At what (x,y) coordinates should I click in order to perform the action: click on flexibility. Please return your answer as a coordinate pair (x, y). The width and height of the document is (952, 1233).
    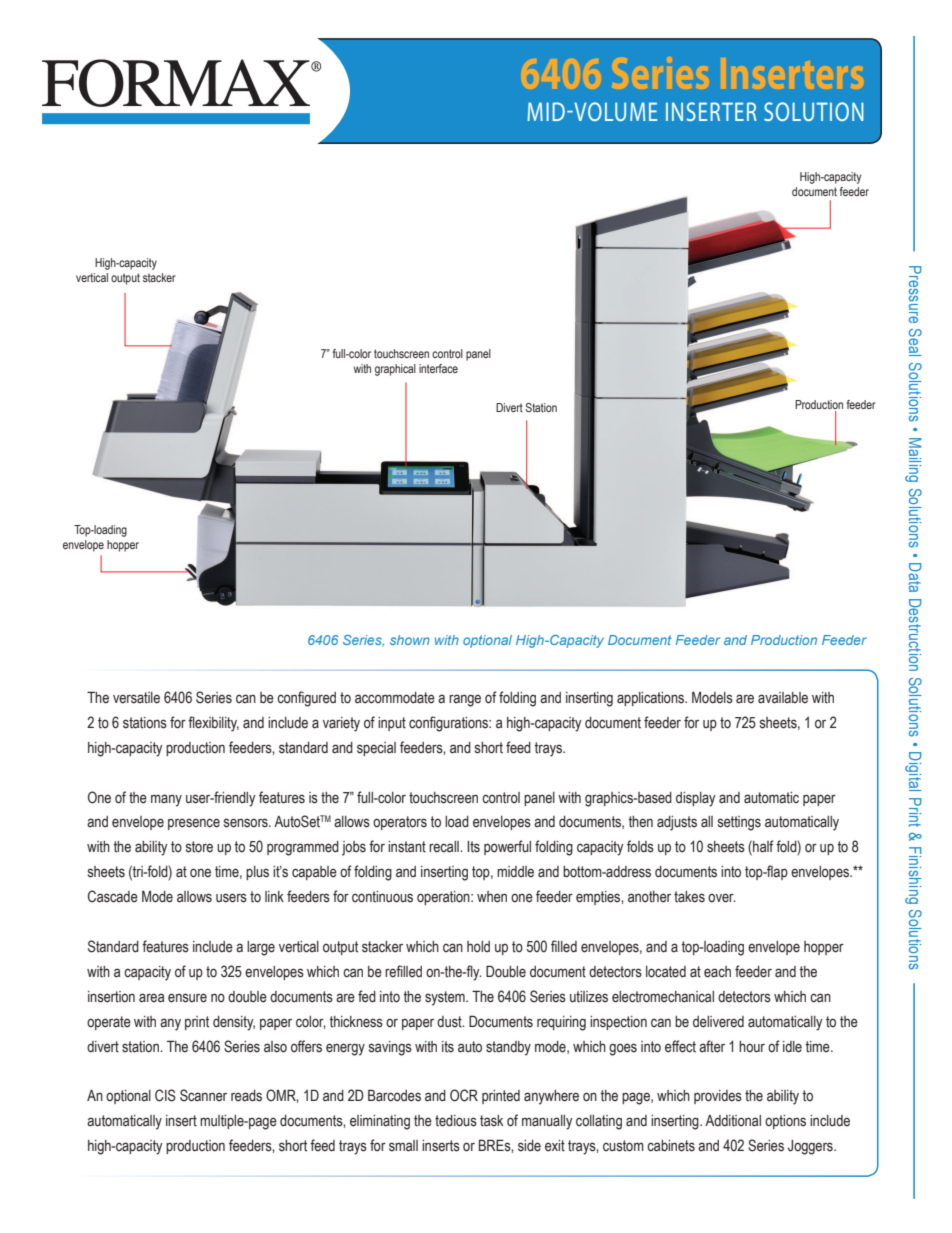
    Looking at the image, I should click on (213, 724).
